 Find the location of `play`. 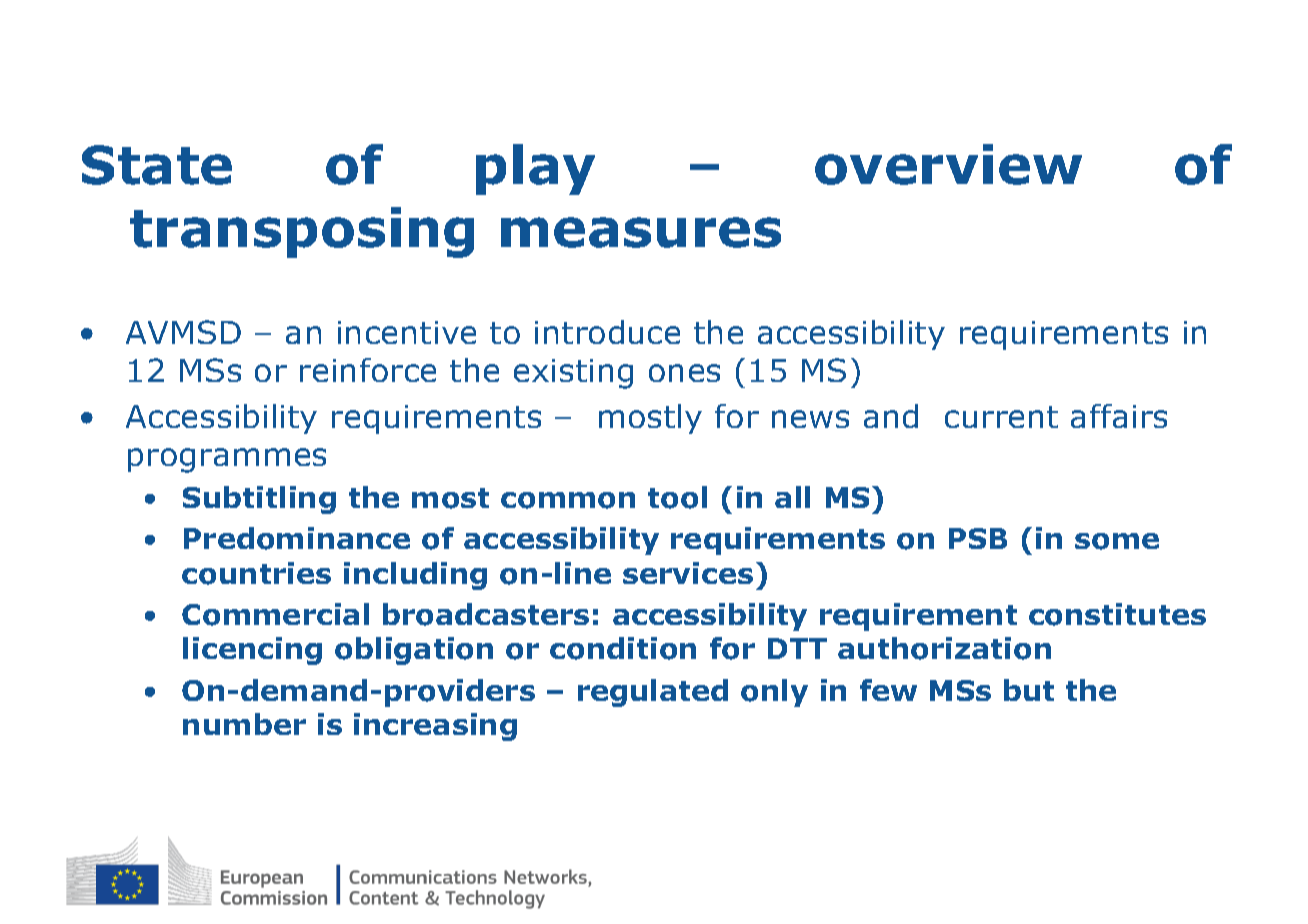

play is located at coordinates (535, 169).
